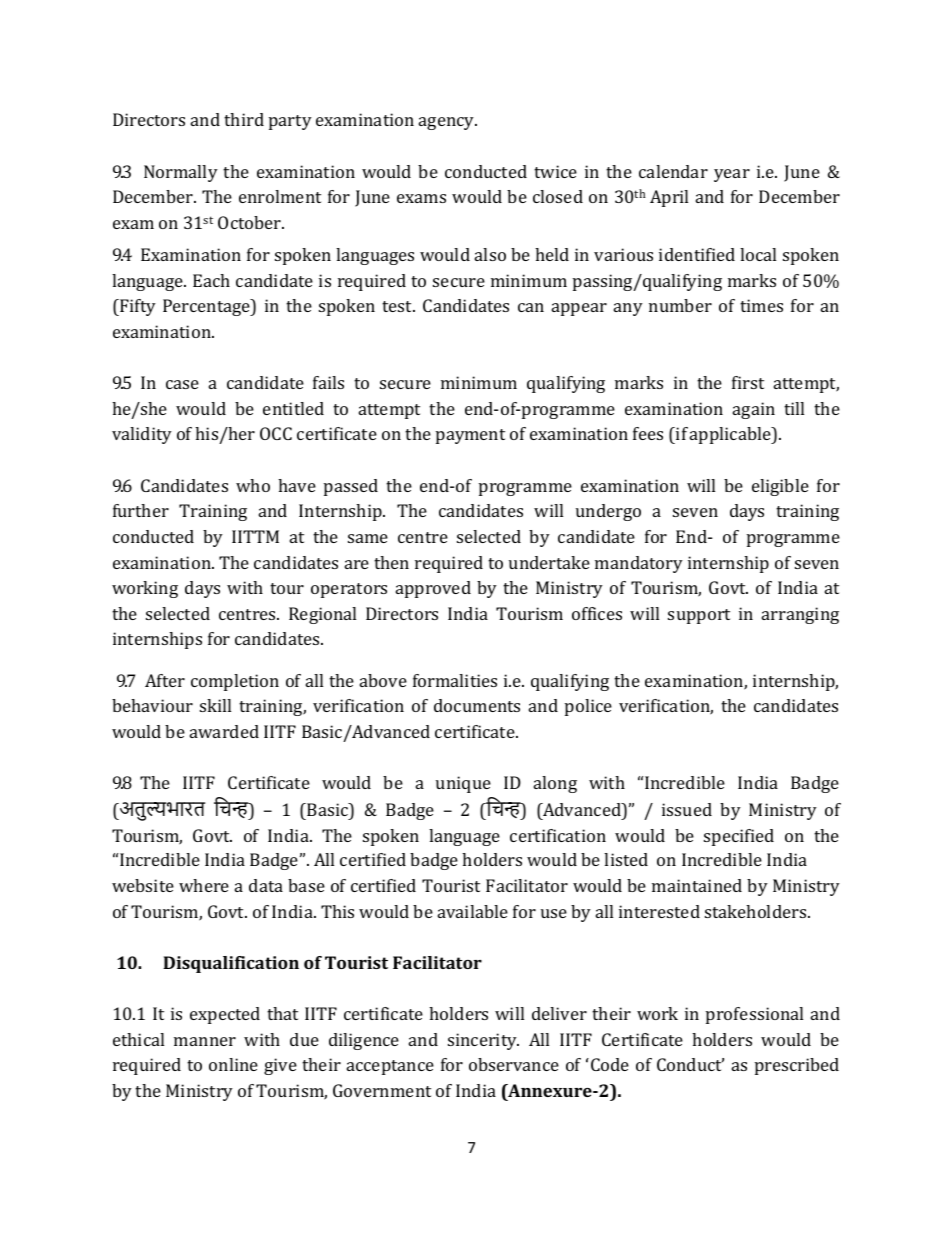 The height and width of the page is (1233, 952). Describe the element at coordinates (732, 175) in the page. I see `year` at that location.
